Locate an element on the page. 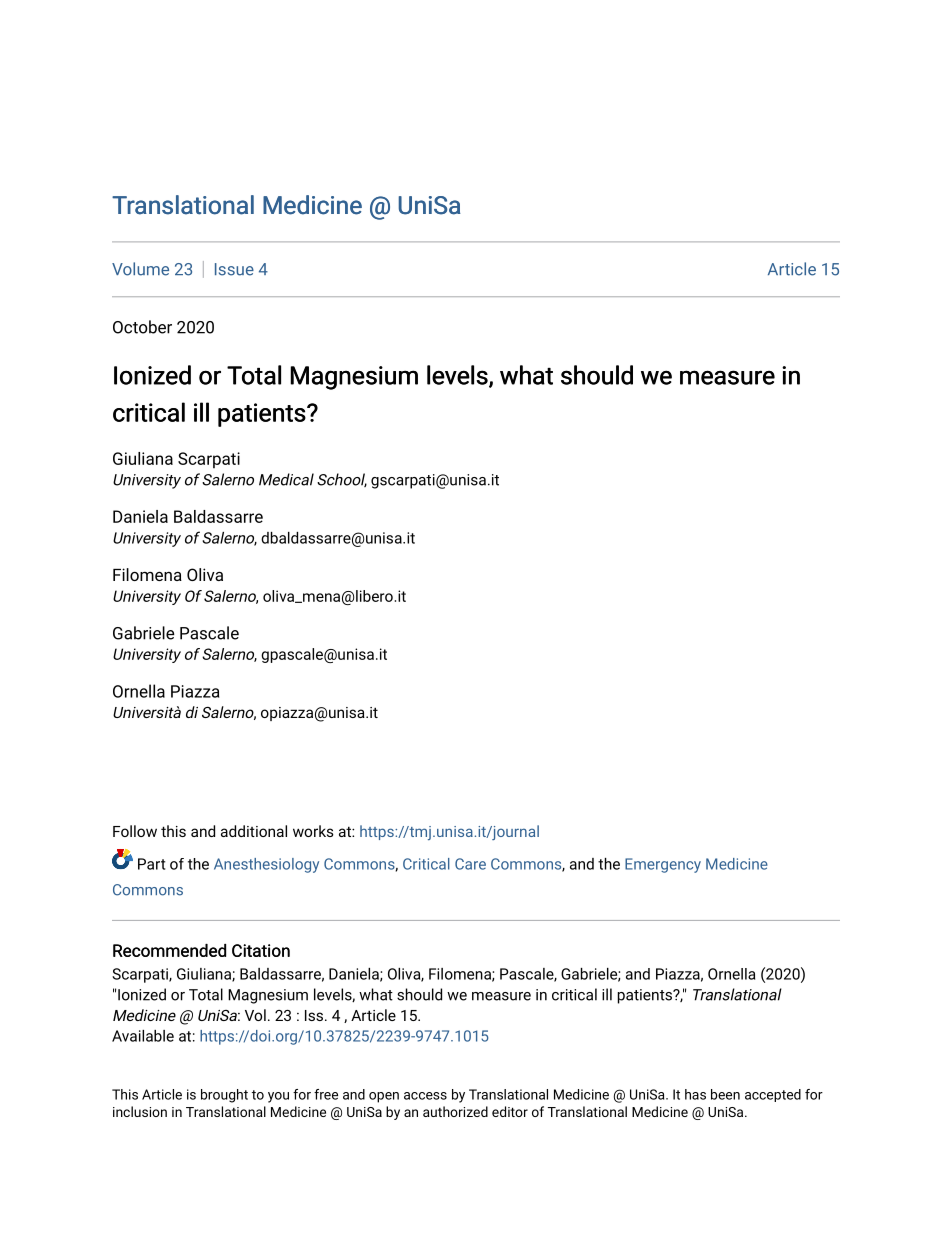 Image resolution: width=952 pixels, height=1233 pixels. Volume is located at coordinates (140, 269).
